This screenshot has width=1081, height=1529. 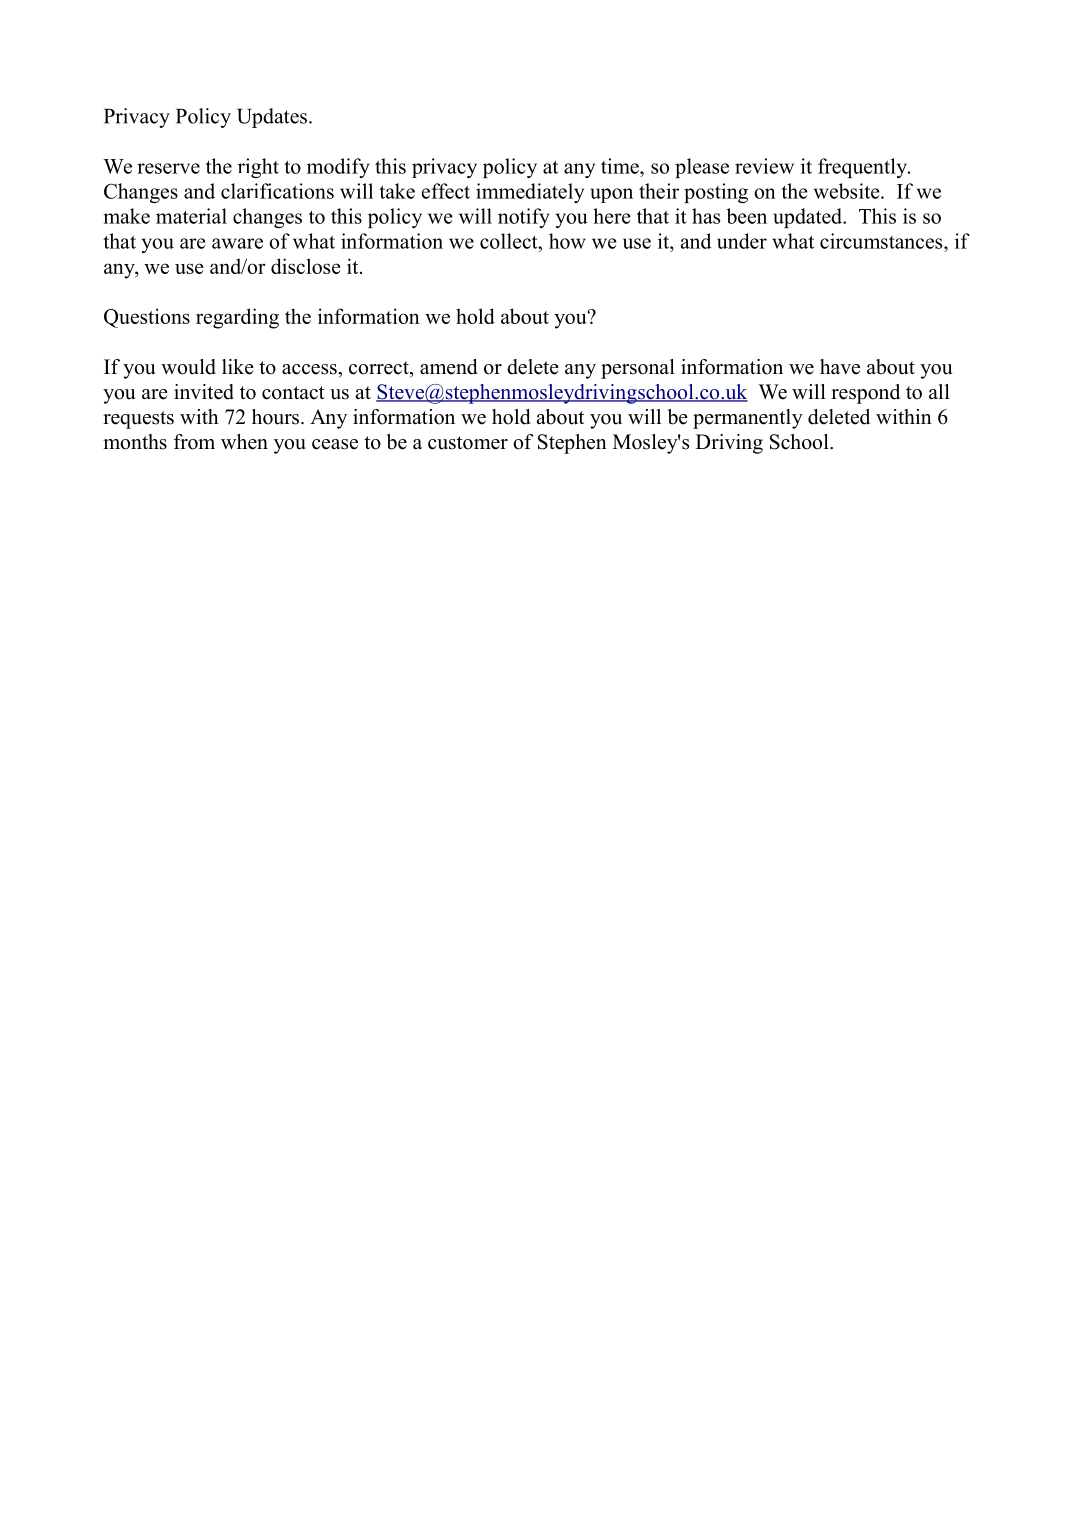 I want to click on time, so click(x=621, y=166).
